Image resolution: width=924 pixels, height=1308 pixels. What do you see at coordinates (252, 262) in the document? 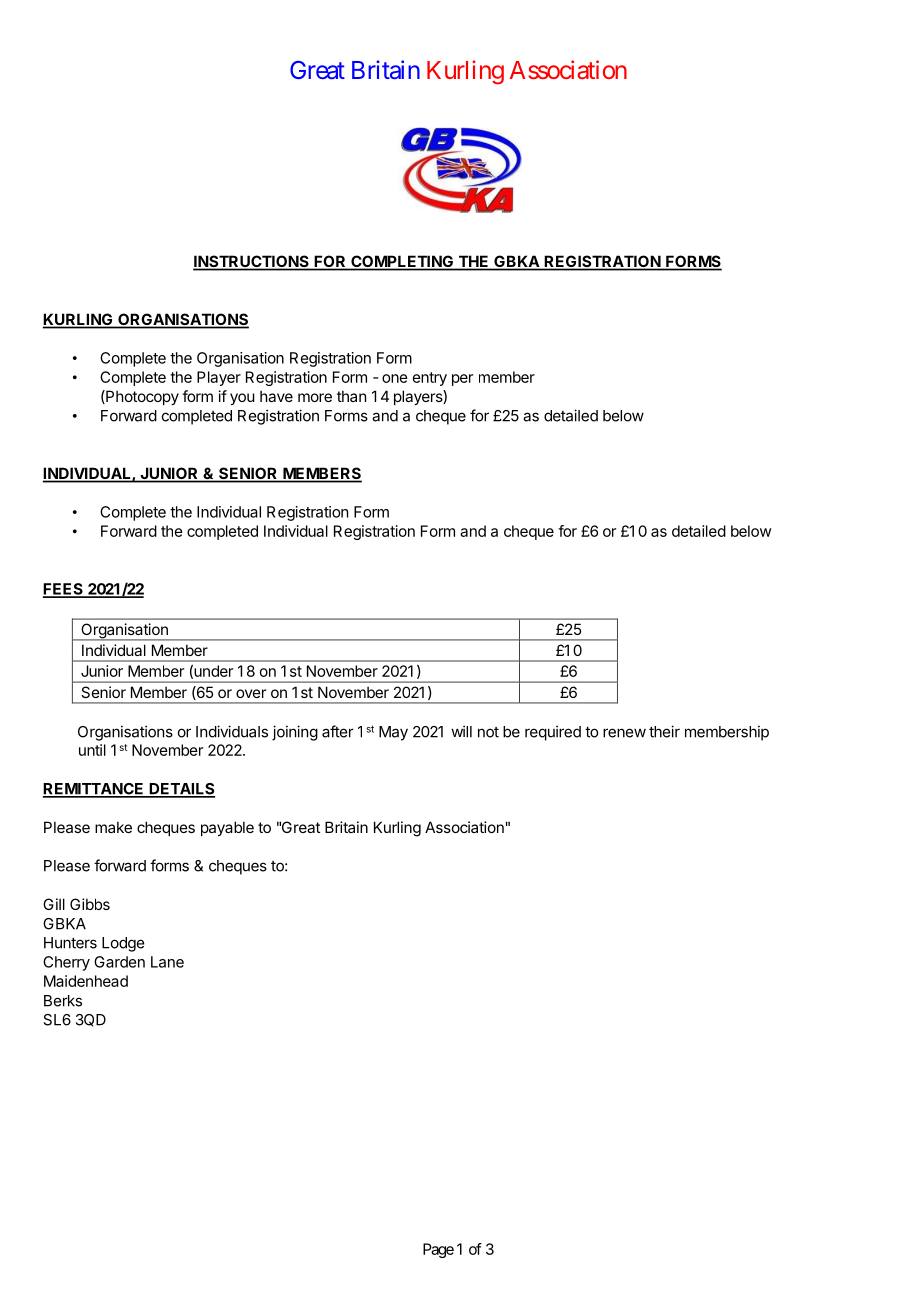
I see `INSTRUCTIONS` at bounding box center [252, 262].
